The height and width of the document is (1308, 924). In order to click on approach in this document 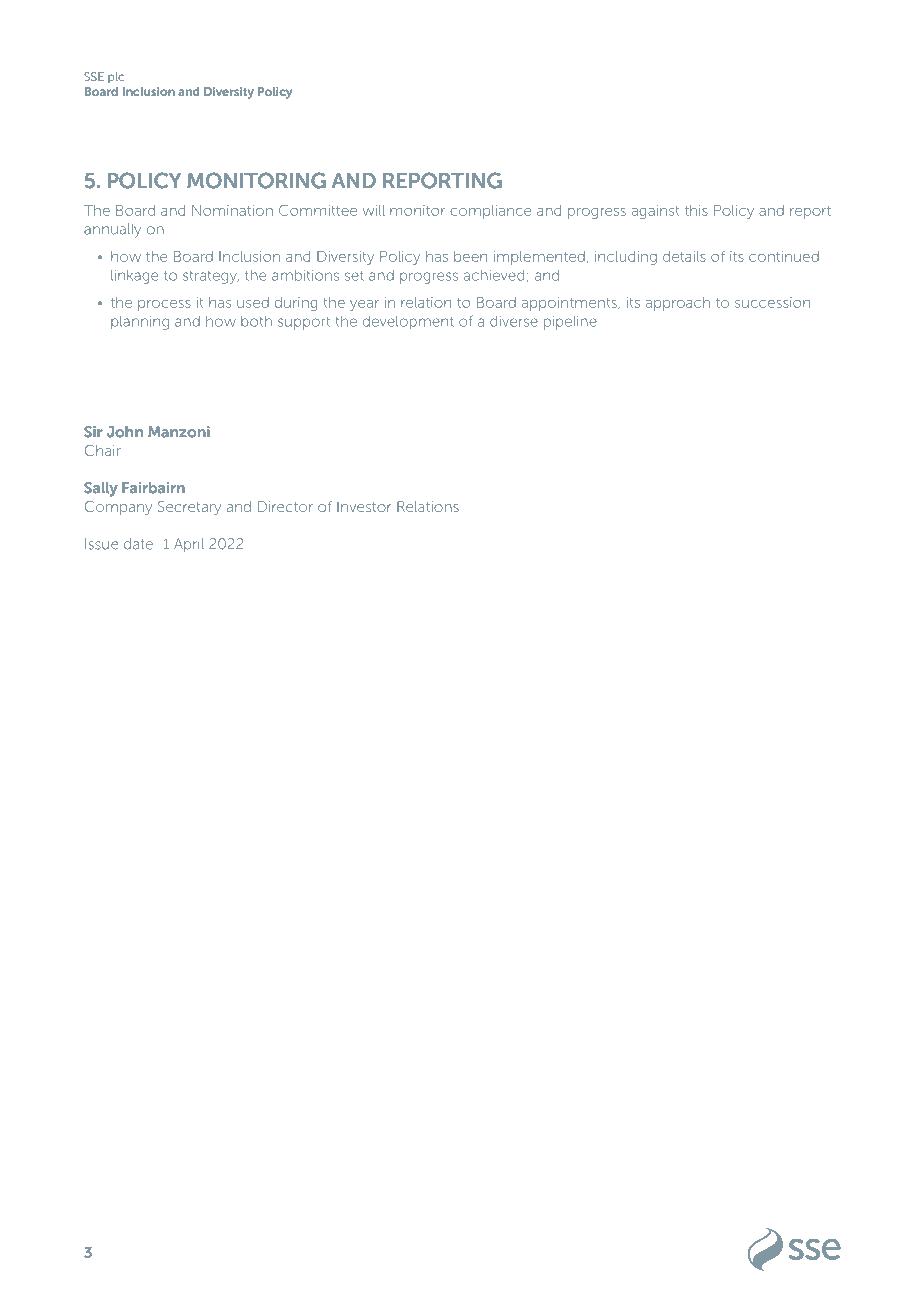, I will do `click(678, 304)`.
